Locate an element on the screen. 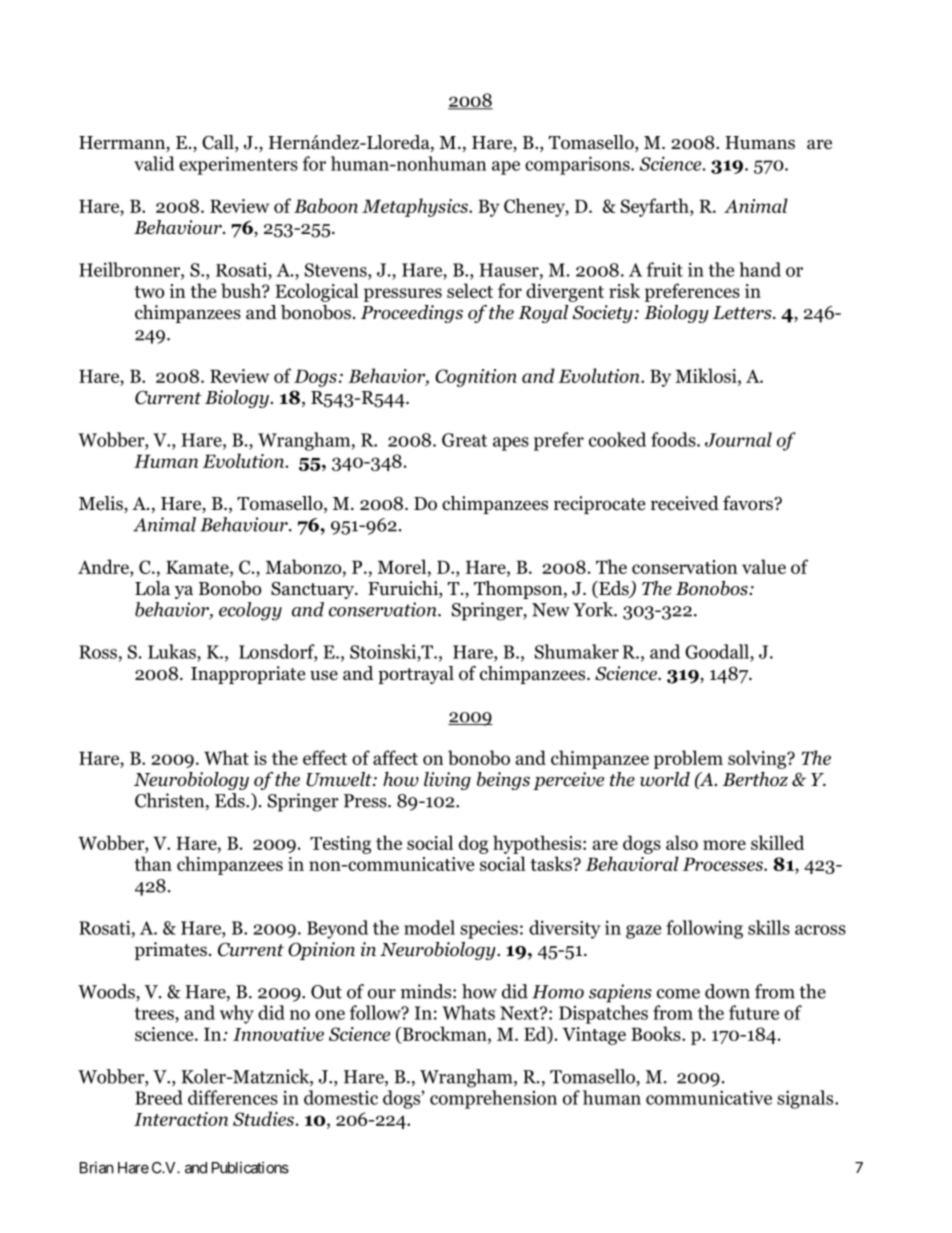  favors is located at coordinates (748, 503).
